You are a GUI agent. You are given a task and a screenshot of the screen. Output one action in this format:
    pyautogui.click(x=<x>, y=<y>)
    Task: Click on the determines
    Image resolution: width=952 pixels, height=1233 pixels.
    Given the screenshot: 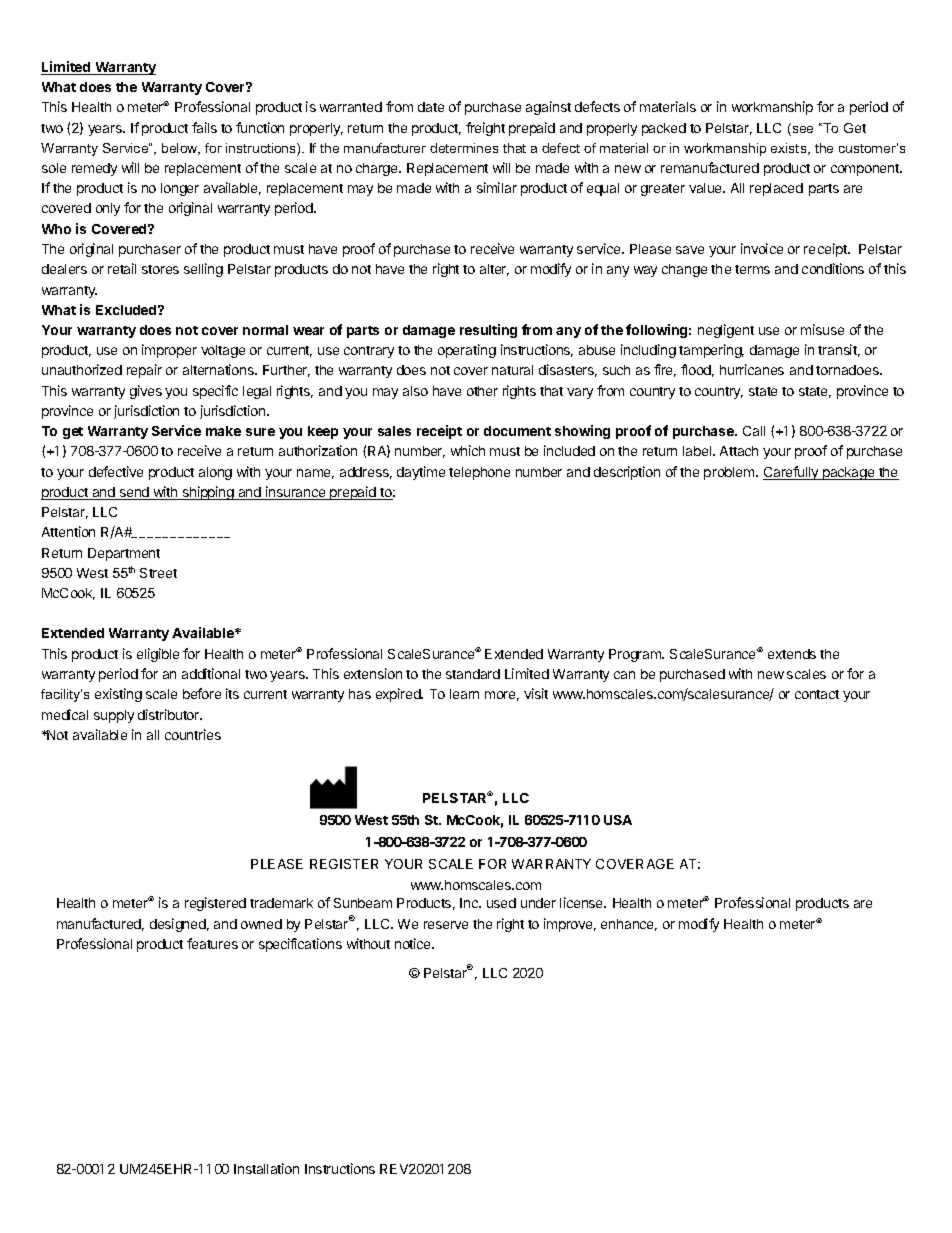 What is the action you would take?
    pyautogui.click(x=464, y=148)
